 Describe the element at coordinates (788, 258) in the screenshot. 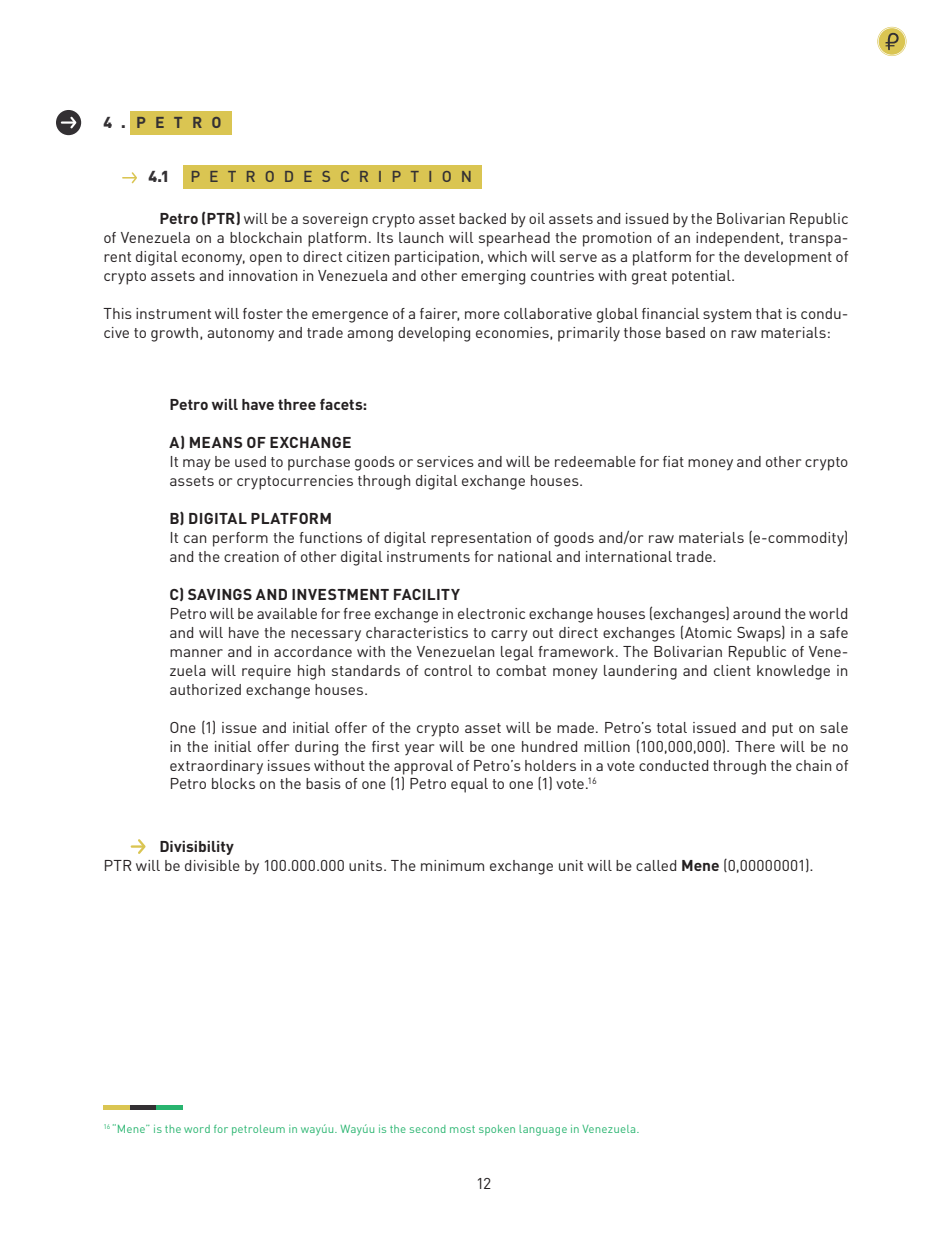

I see `development` at that location.
